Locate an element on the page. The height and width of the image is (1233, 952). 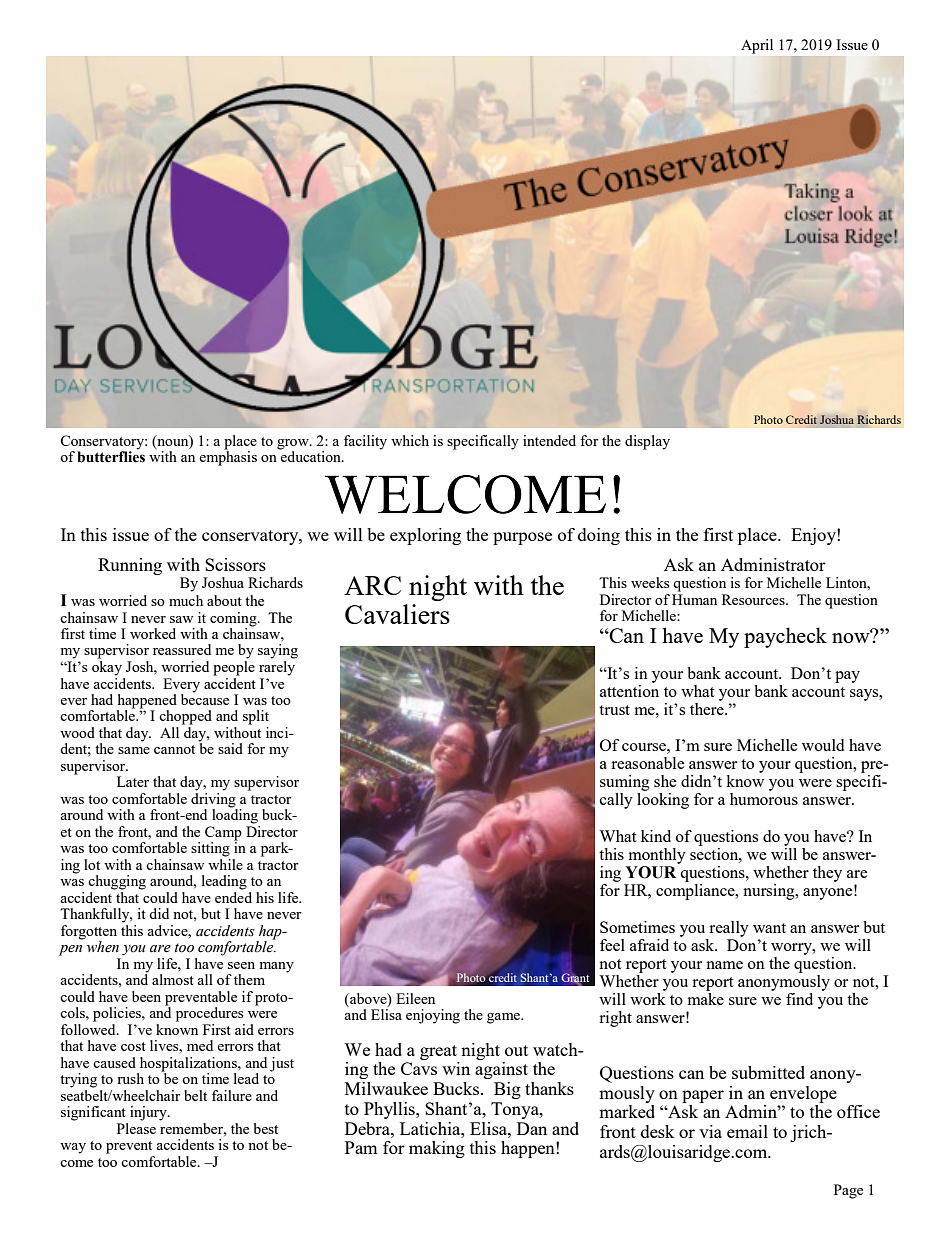
making is located at coordinates (437, 1149).
